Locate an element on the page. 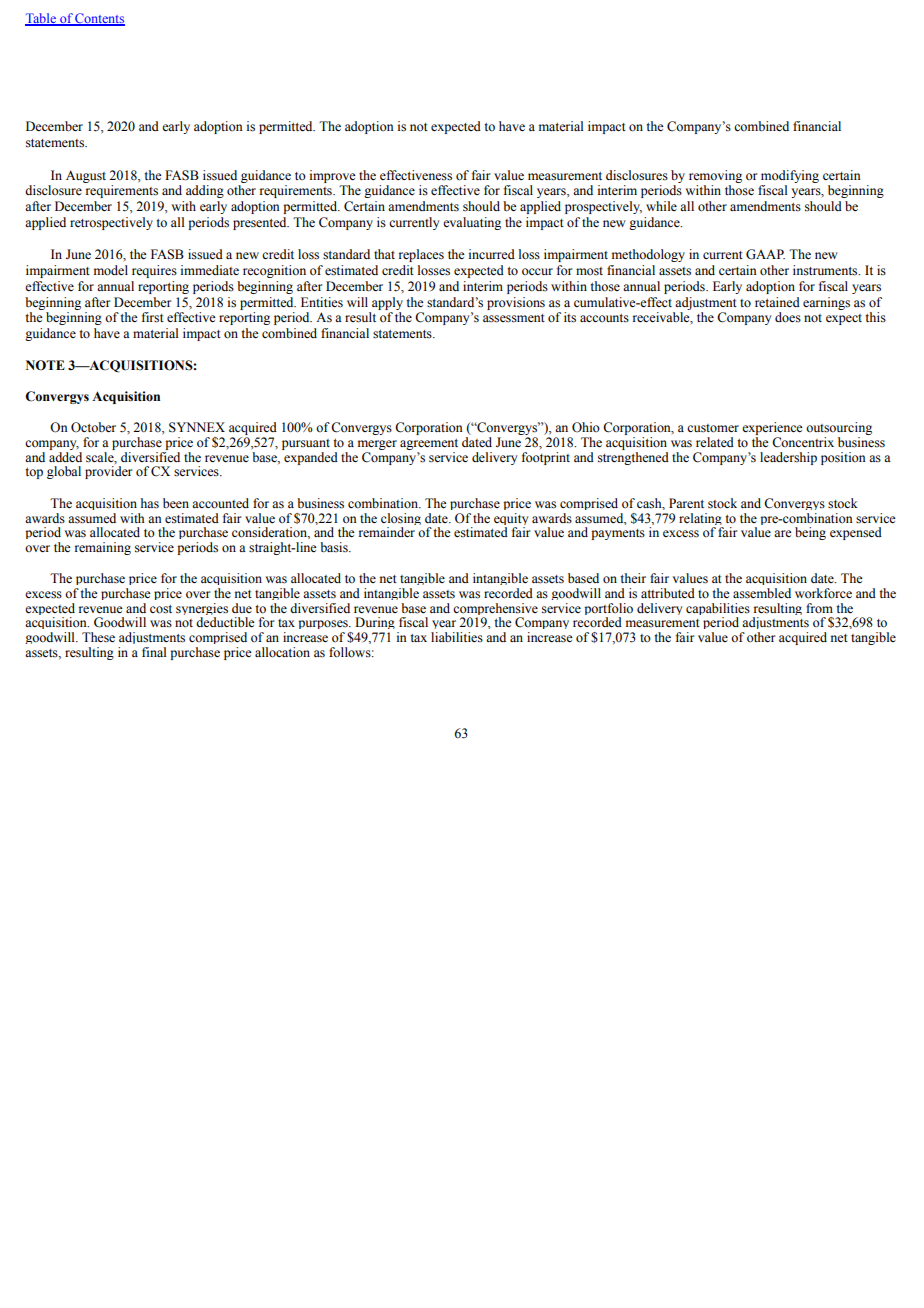 The width and height of the document is (924, 1308). liabilities is located at coordinates (457, 637).
